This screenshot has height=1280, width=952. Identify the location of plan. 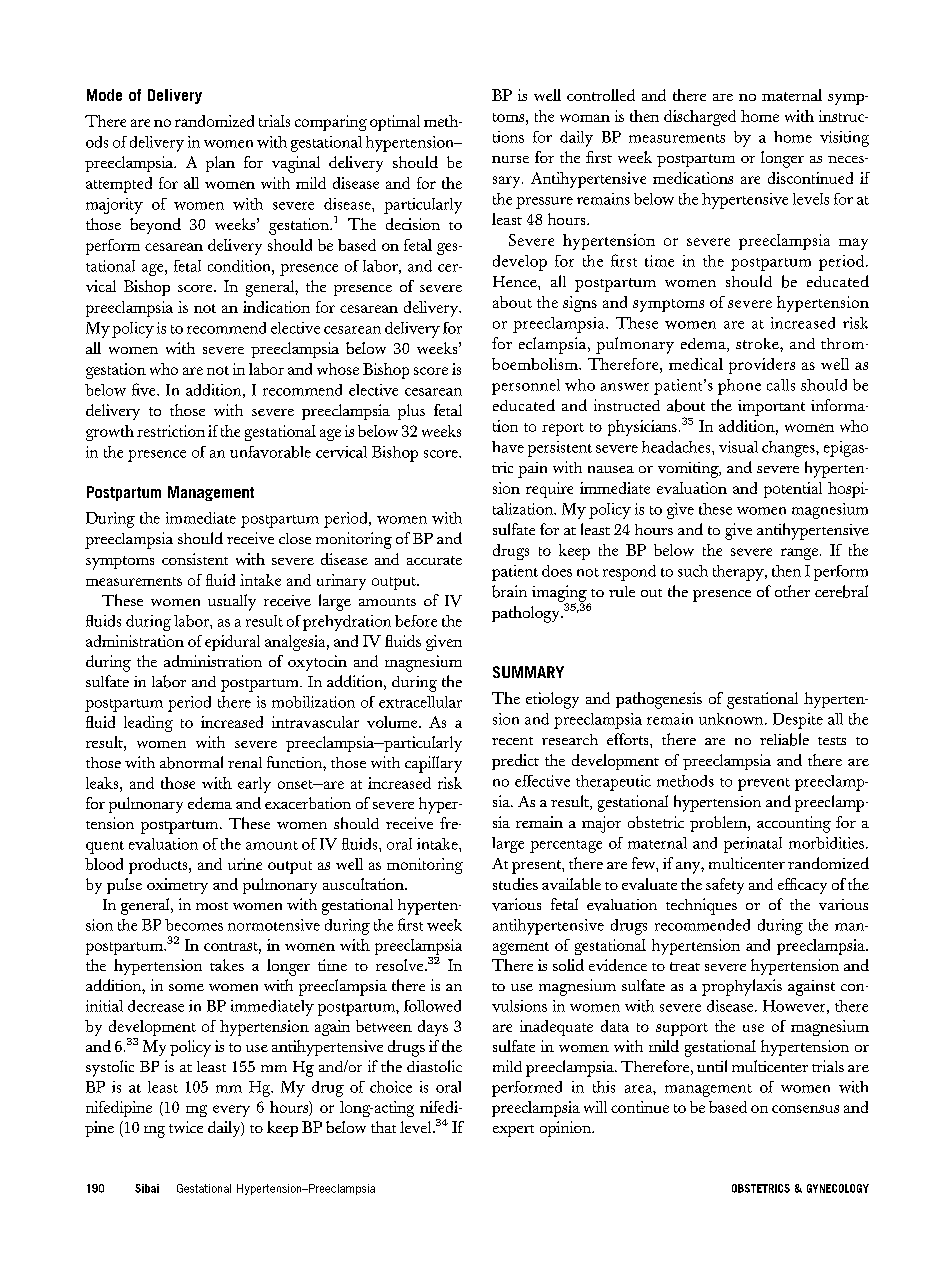
(220, 164).
